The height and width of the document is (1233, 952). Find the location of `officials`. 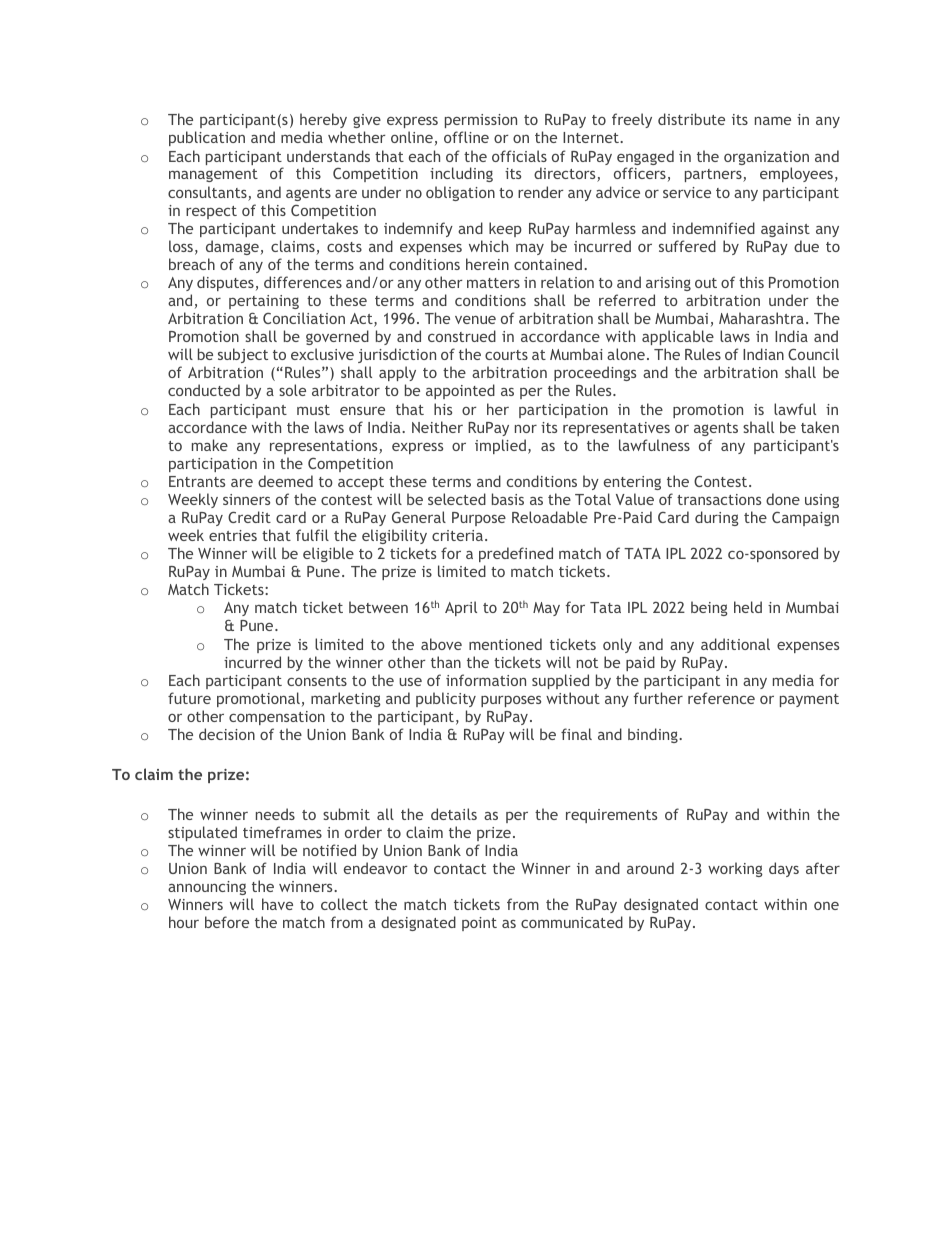

officials is located at coordinates (519, 156).
